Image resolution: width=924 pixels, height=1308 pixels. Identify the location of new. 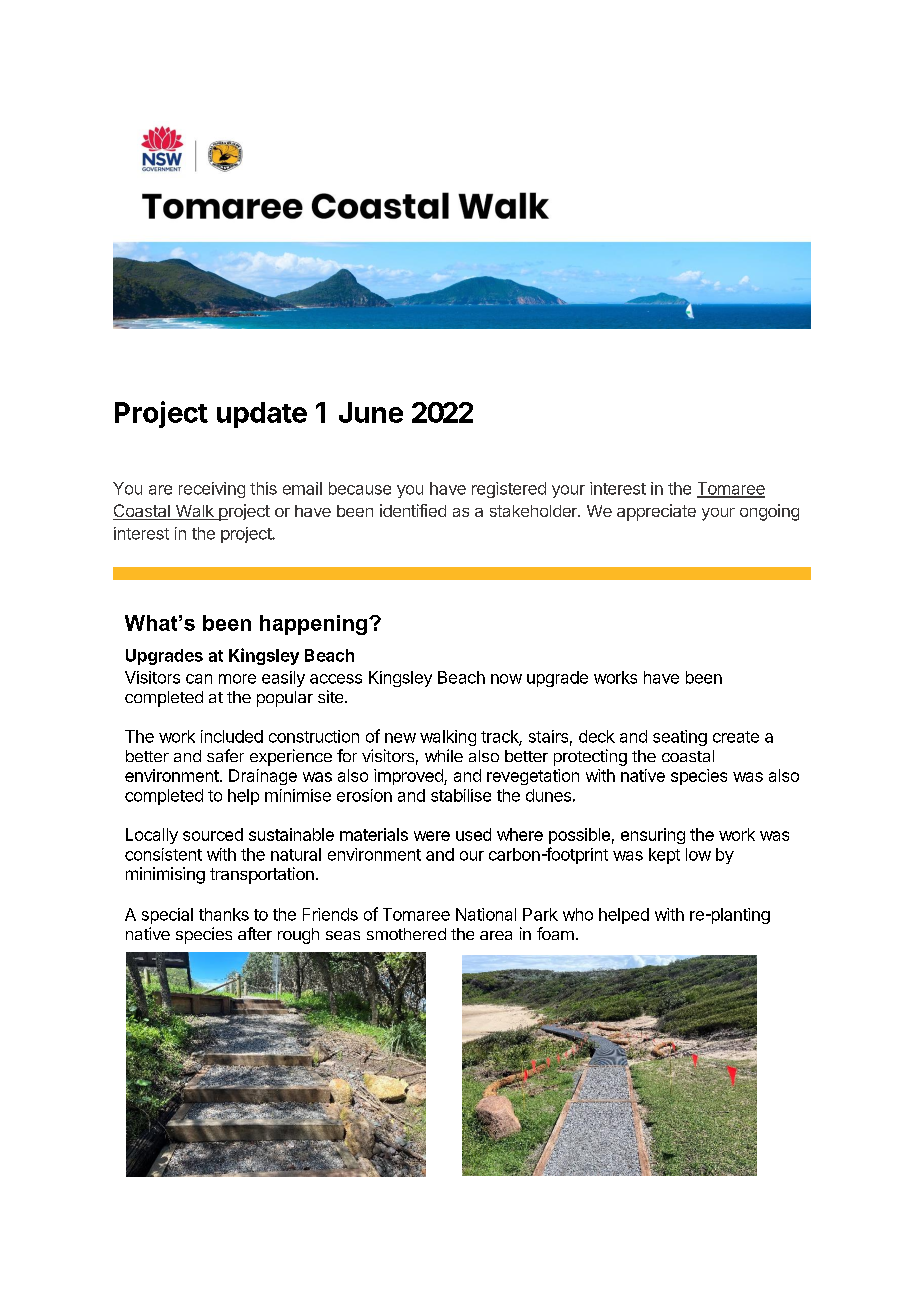
(400, 738).
